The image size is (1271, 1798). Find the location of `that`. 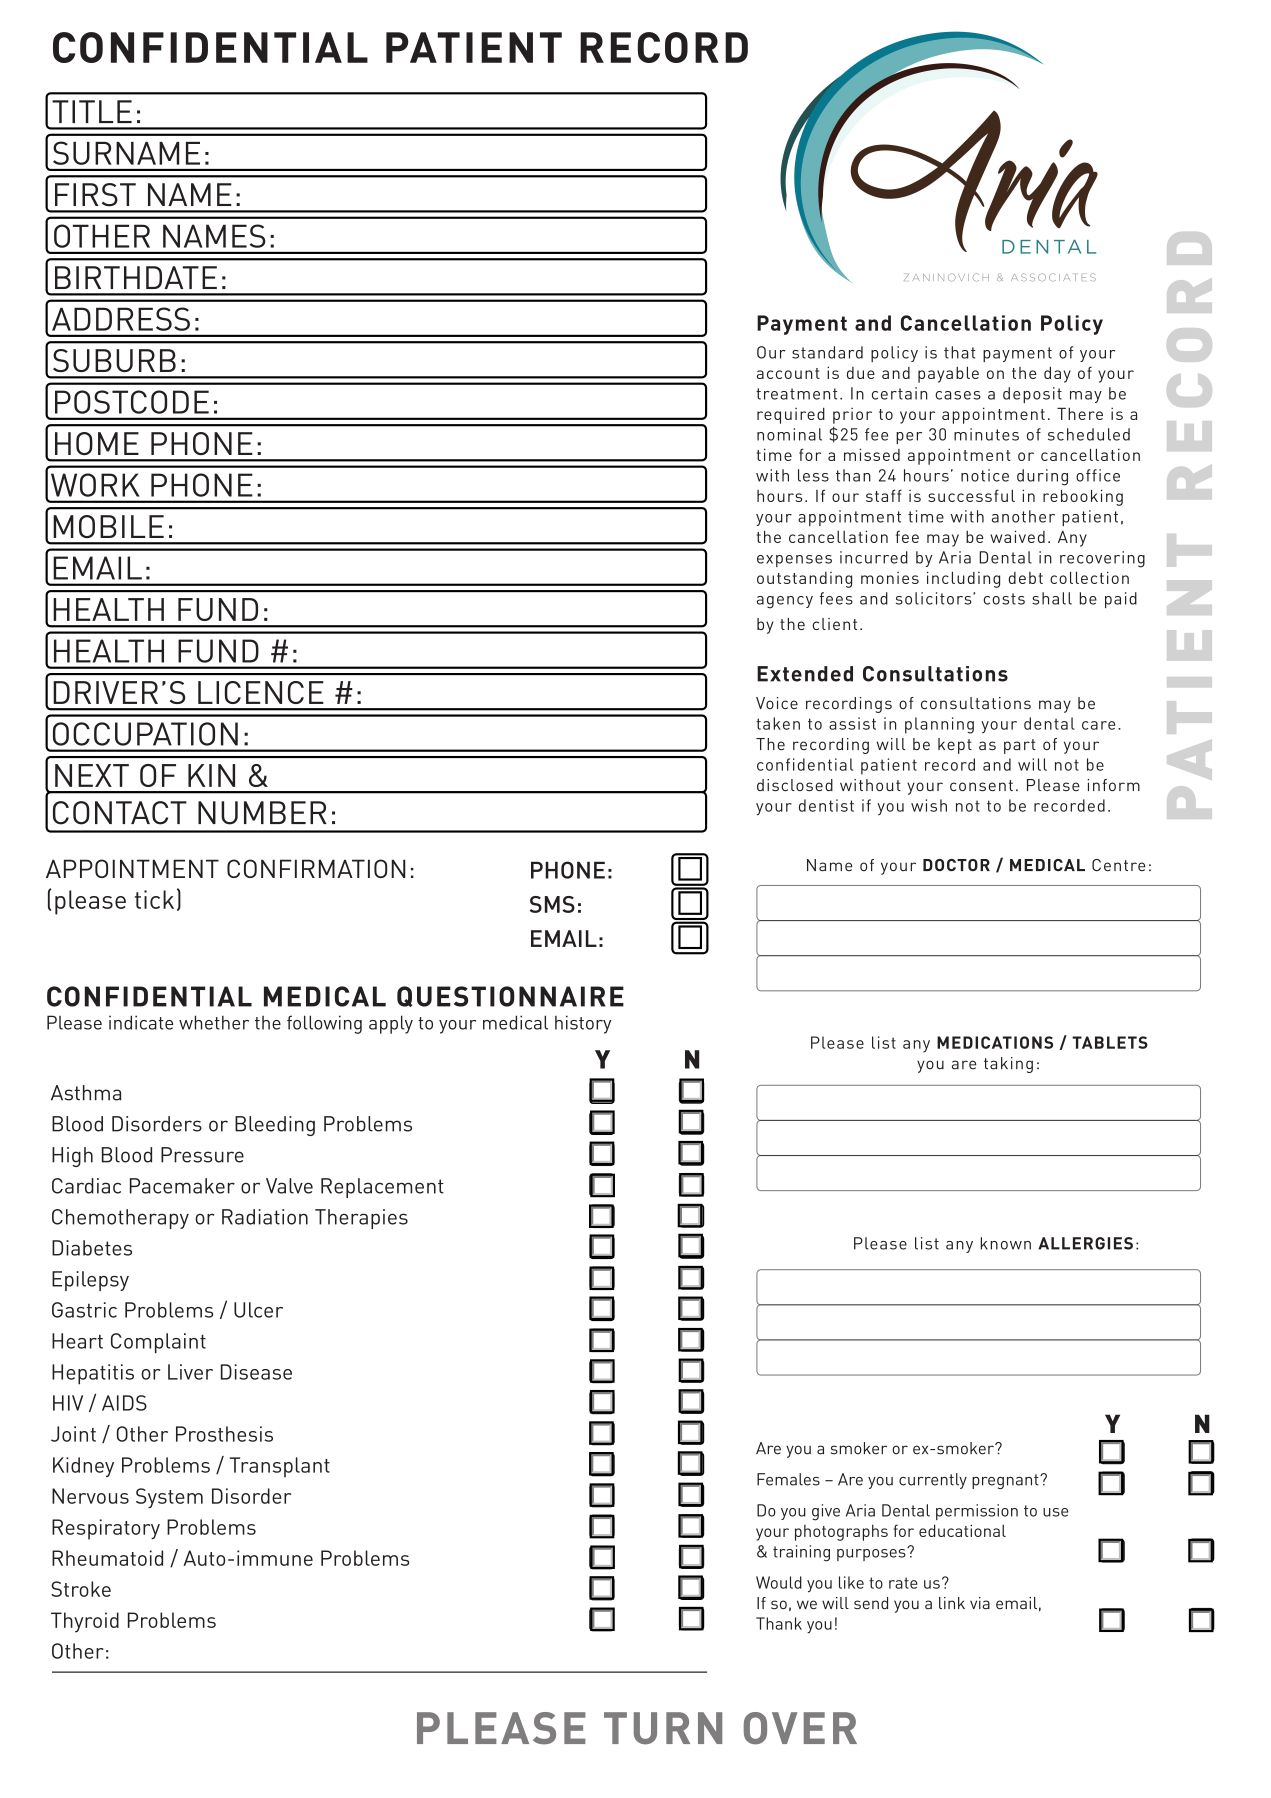

that is located at coordinates (960, 352).
